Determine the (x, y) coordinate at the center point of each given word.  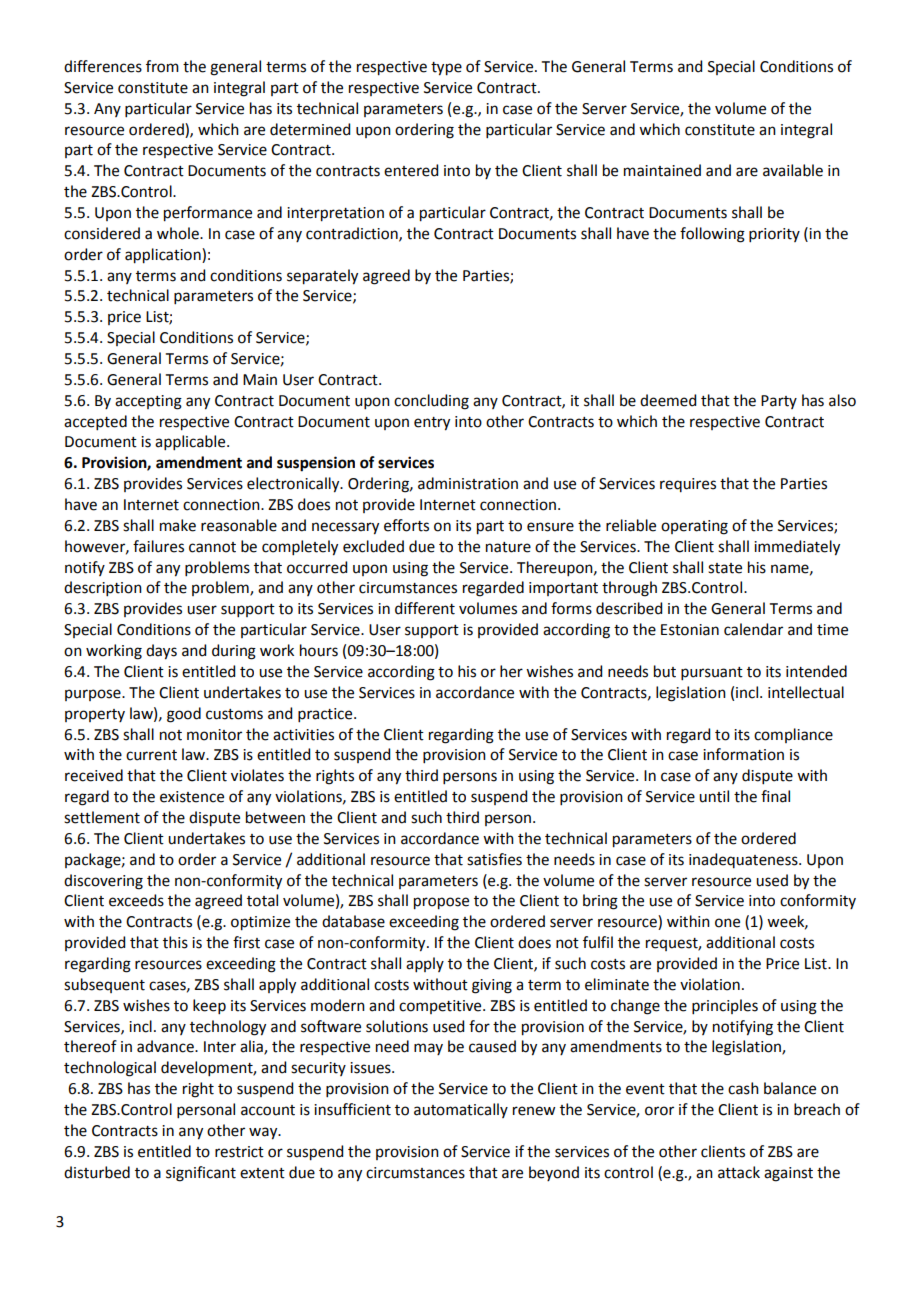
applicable (191, 442)
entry (432, 424)
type (446, 69)
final (775, 796)
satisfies (494, 859)
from (162, 66)
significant (201, 1174)
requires (688, 485)
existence (192, 797)
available (793, 170)
